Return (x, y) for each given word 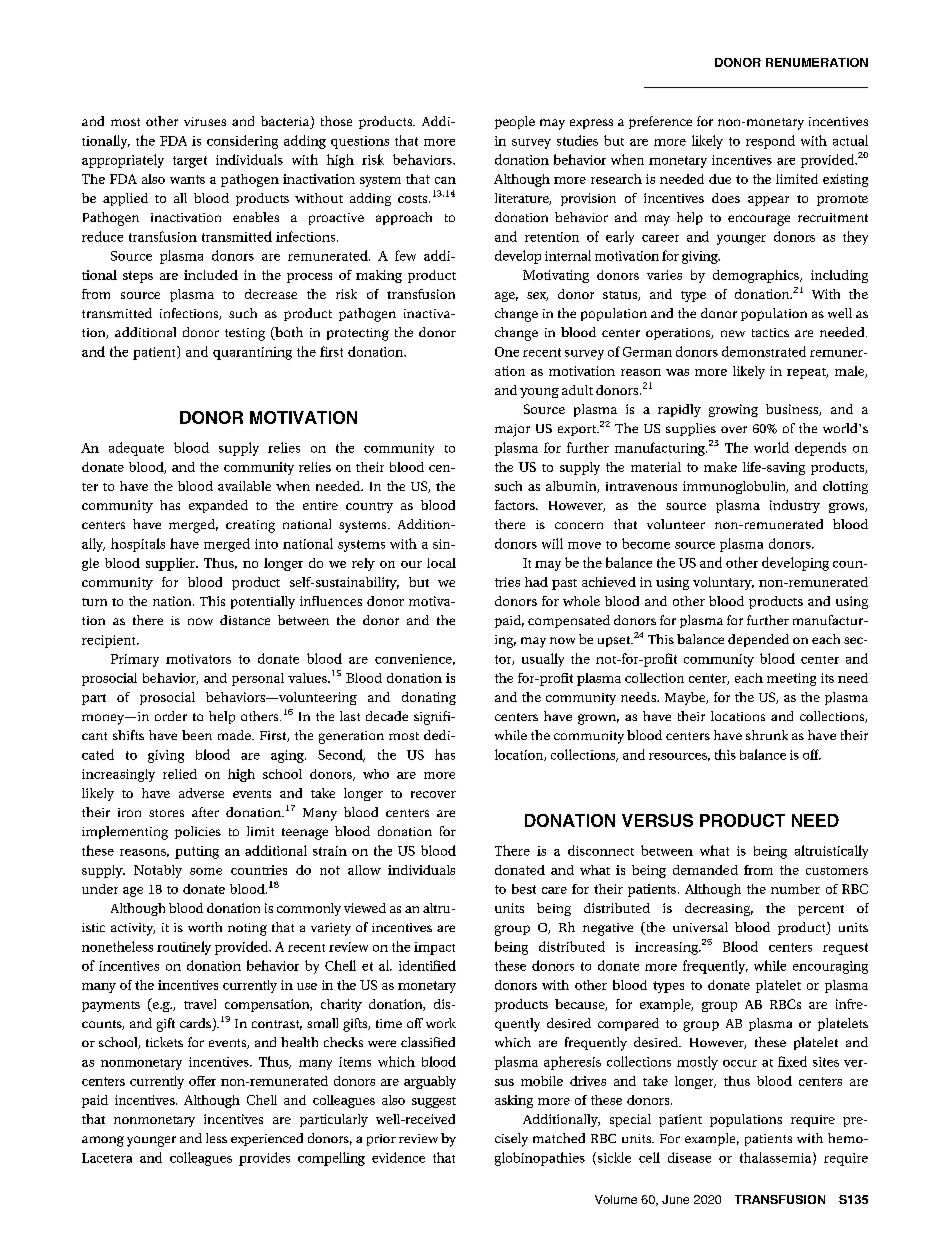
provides (264, 1159)
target (190, 162)
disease (689, 1157)
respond (770, 142)
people (515, 122)
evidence (398, 1157)
